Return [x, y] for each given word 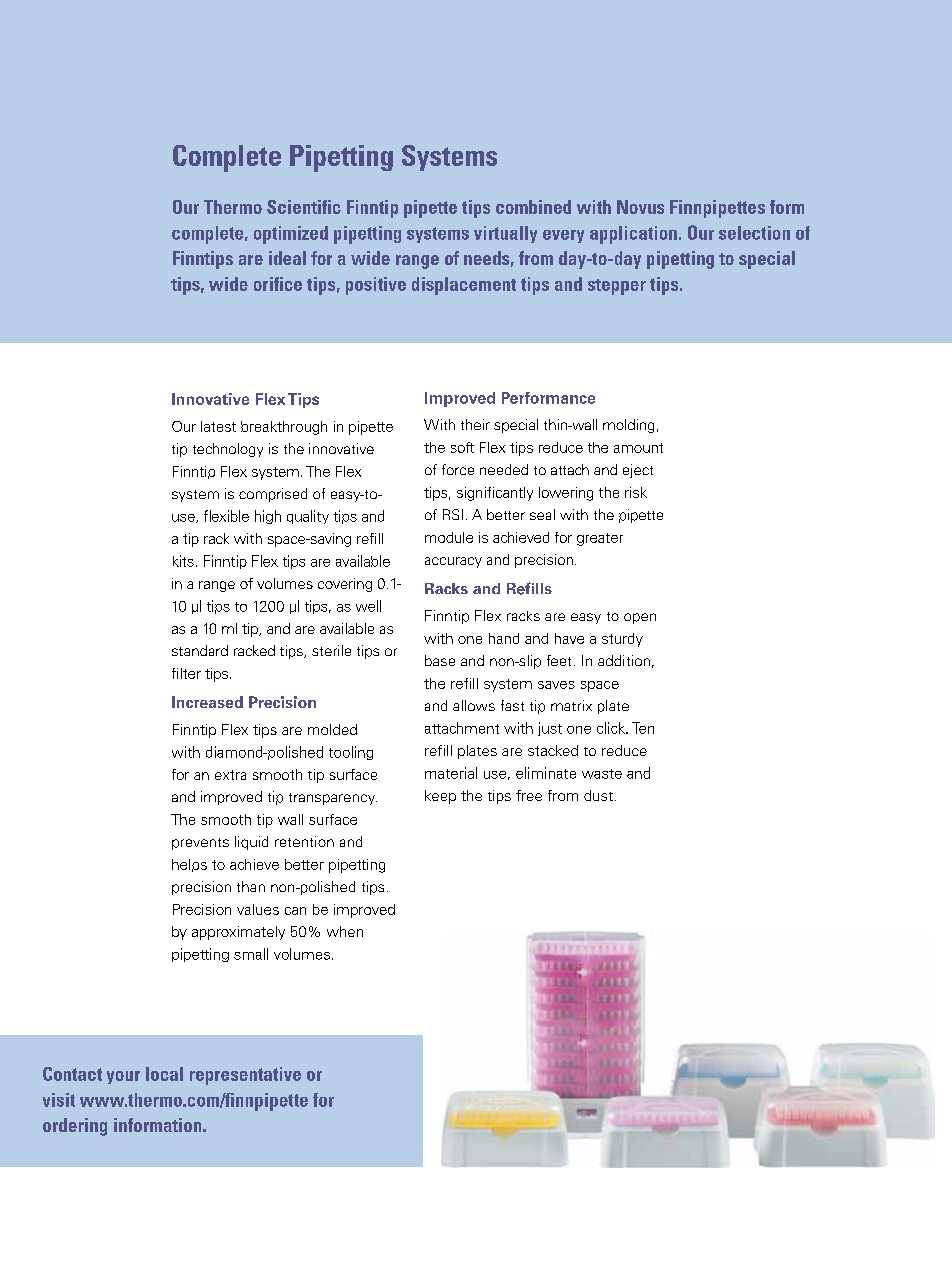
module [449, 537]
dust [598, 795]
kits [183, 561]
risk [636, 492]
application [633, 235]
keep [440, 797]
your [123, 1077]
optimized [291, 235]
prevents [200, 844]
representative [245, 1076]
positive [376, 286]
